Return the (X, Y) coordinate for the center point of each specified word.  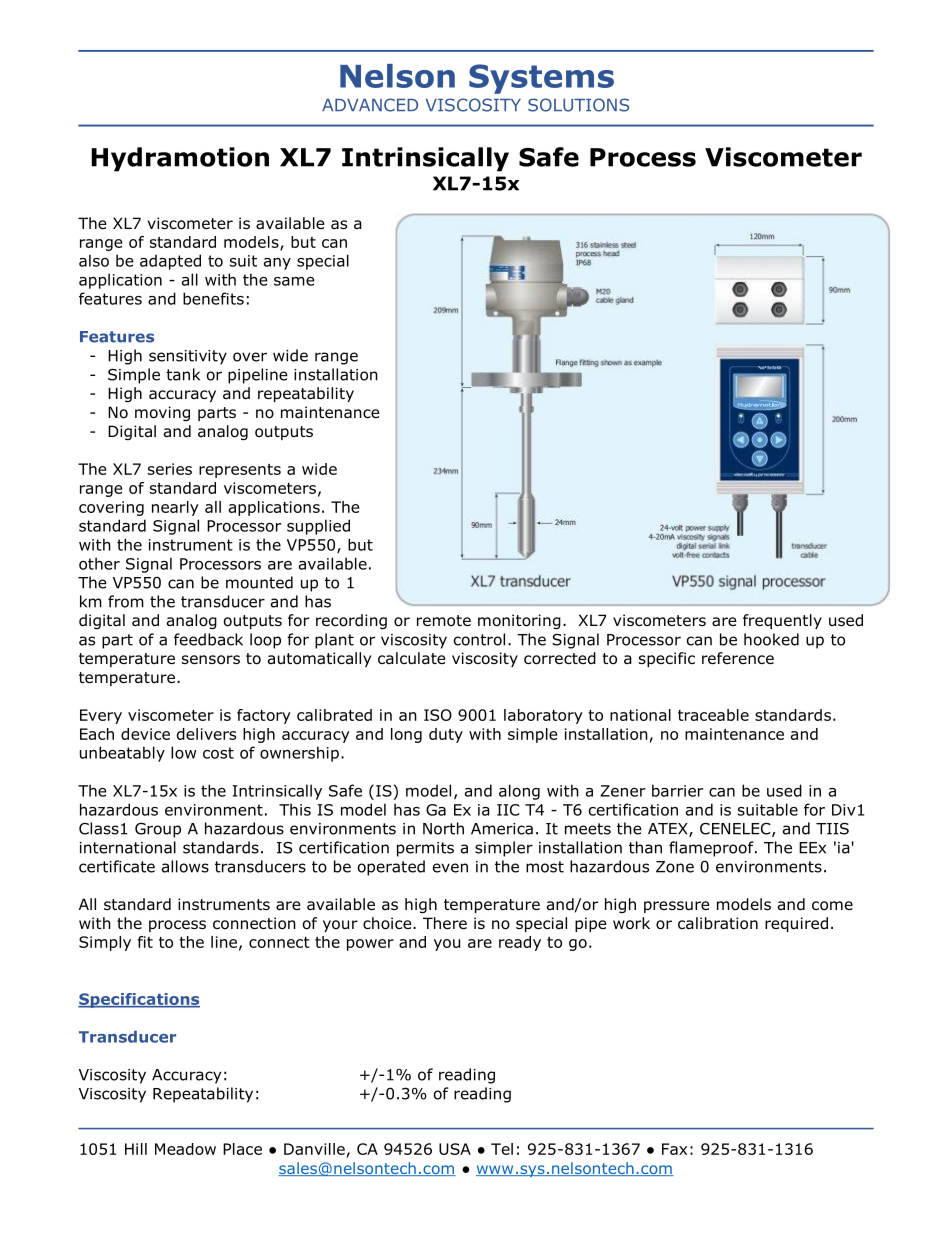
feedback (208, 639)
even (450, 868)
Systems (541, 79)
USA (455, 1149)
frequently (782, 621)
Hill (136, 1149)
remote (444, 621)
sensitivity (188, 357)
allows (185, 866)
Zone (675, 867)
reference (738, 658)
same (294, 281)
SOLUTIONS (578, 105)
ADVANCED (370, 105)
